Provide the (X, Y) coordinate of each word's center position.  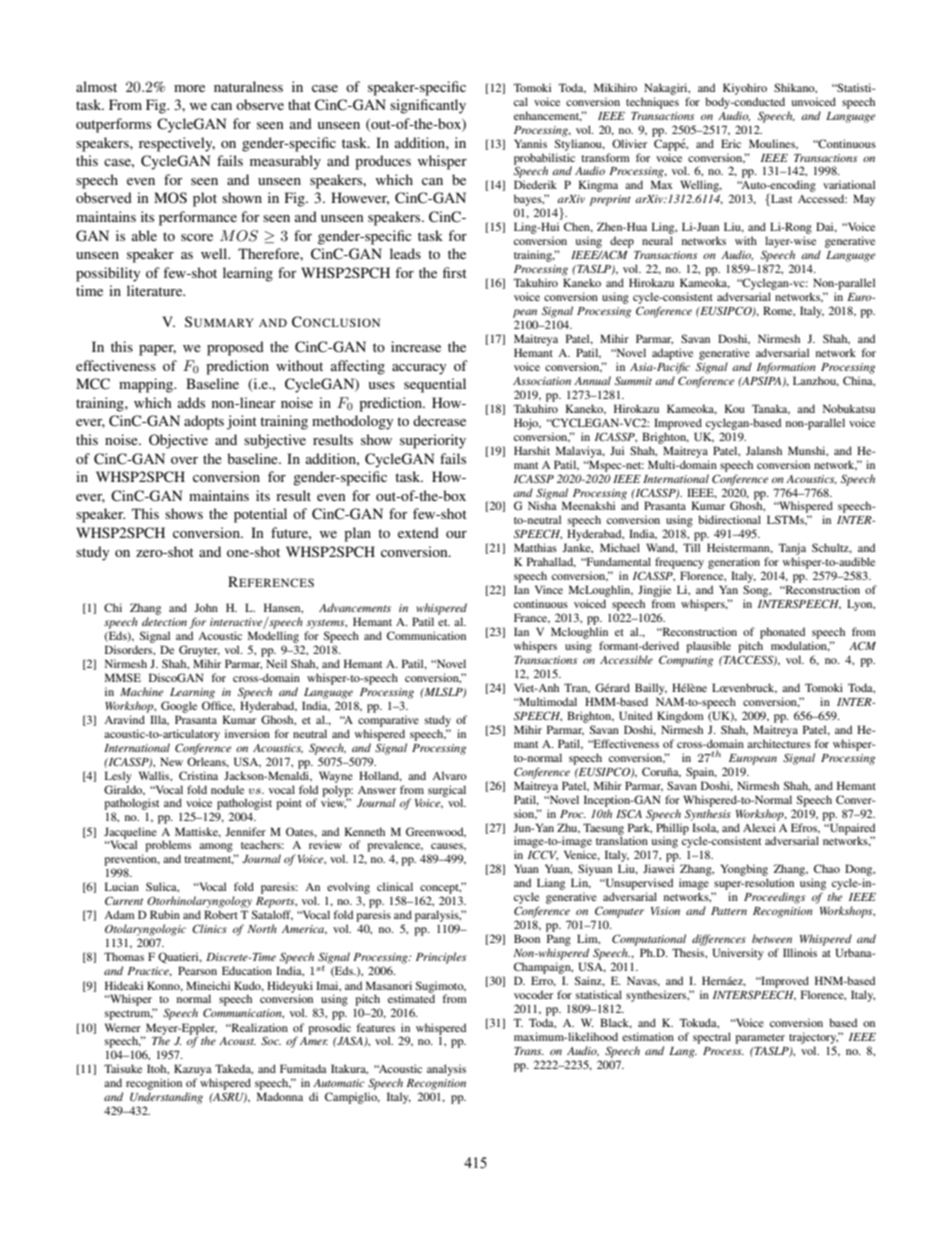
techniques (652, 103)
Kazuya (193, 1071)
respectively (177, 144)
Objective (178, 441)
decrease (439, 420)
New (171, 761)
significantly (428, 106)
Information (786, 368)
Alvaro (449, 775)
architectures (779, 743)
